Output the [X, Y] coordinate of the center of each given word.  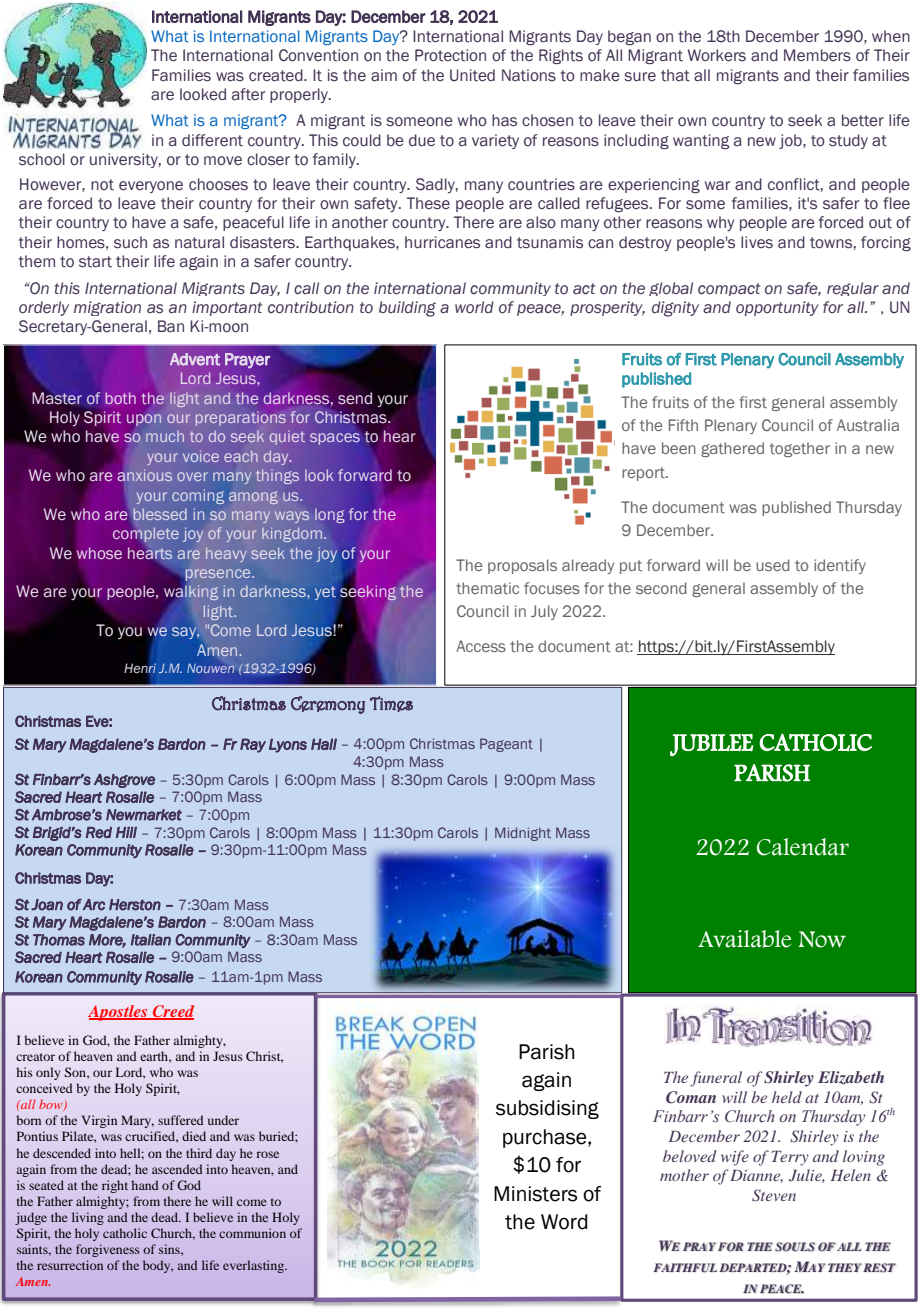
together [800, 449]
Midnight [523, 834]
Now [822, 939]
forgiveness [108, 1250]
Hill [126, 832]
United [472, 75]
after [248, 94]
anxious [145, 474]
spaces [335, 439]
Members [817, 55]
